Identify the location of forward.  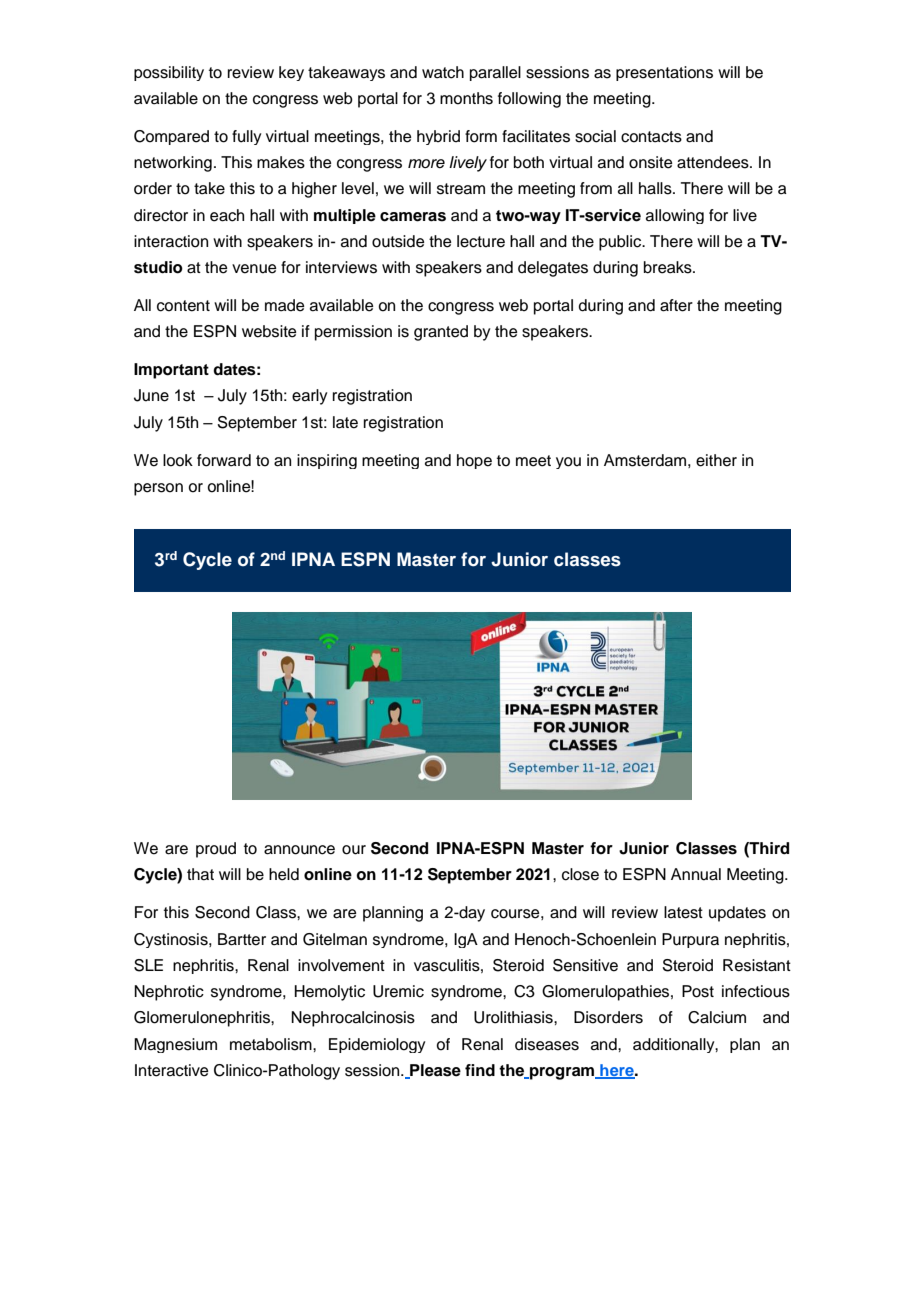
(224, 460).
